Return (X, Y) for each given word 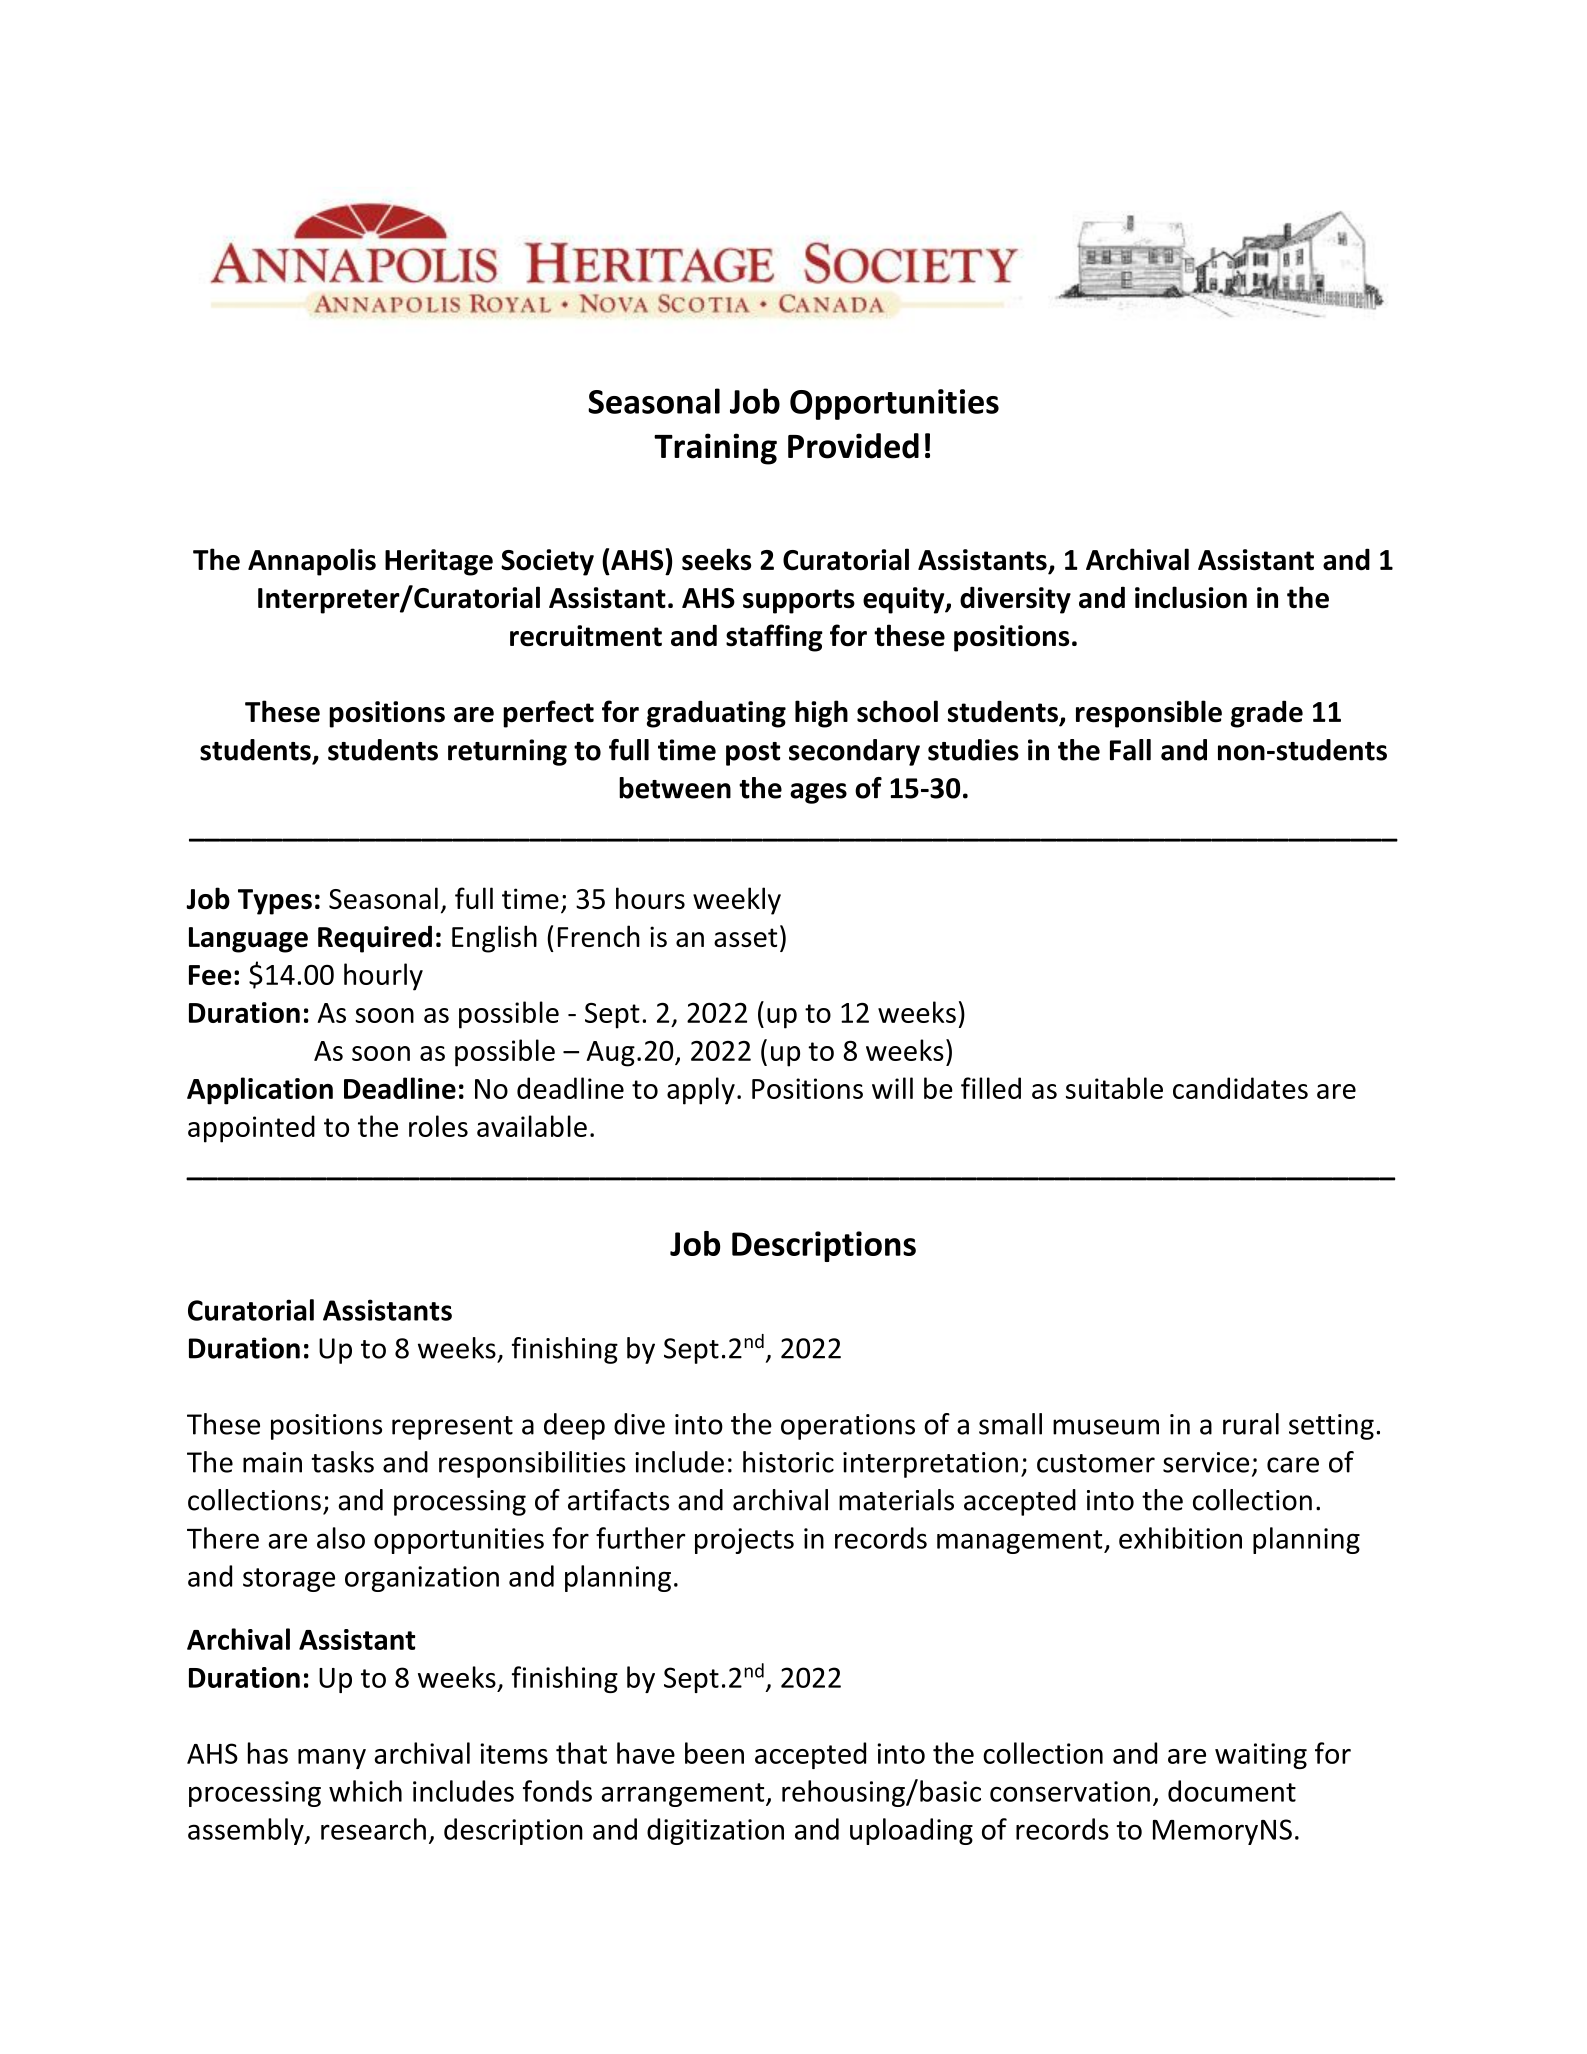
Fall (1130, 750)
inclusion (1191, 597)
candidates (1240, 1088)
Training (715, 449)
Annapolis (312, 562)
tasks (342, 1462)
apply (701, 1091)
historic (788, 1462)
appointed (251, 1129)
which (365, 1791)
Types (275, 902)
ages (818, 793)
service (1206, 1462)
